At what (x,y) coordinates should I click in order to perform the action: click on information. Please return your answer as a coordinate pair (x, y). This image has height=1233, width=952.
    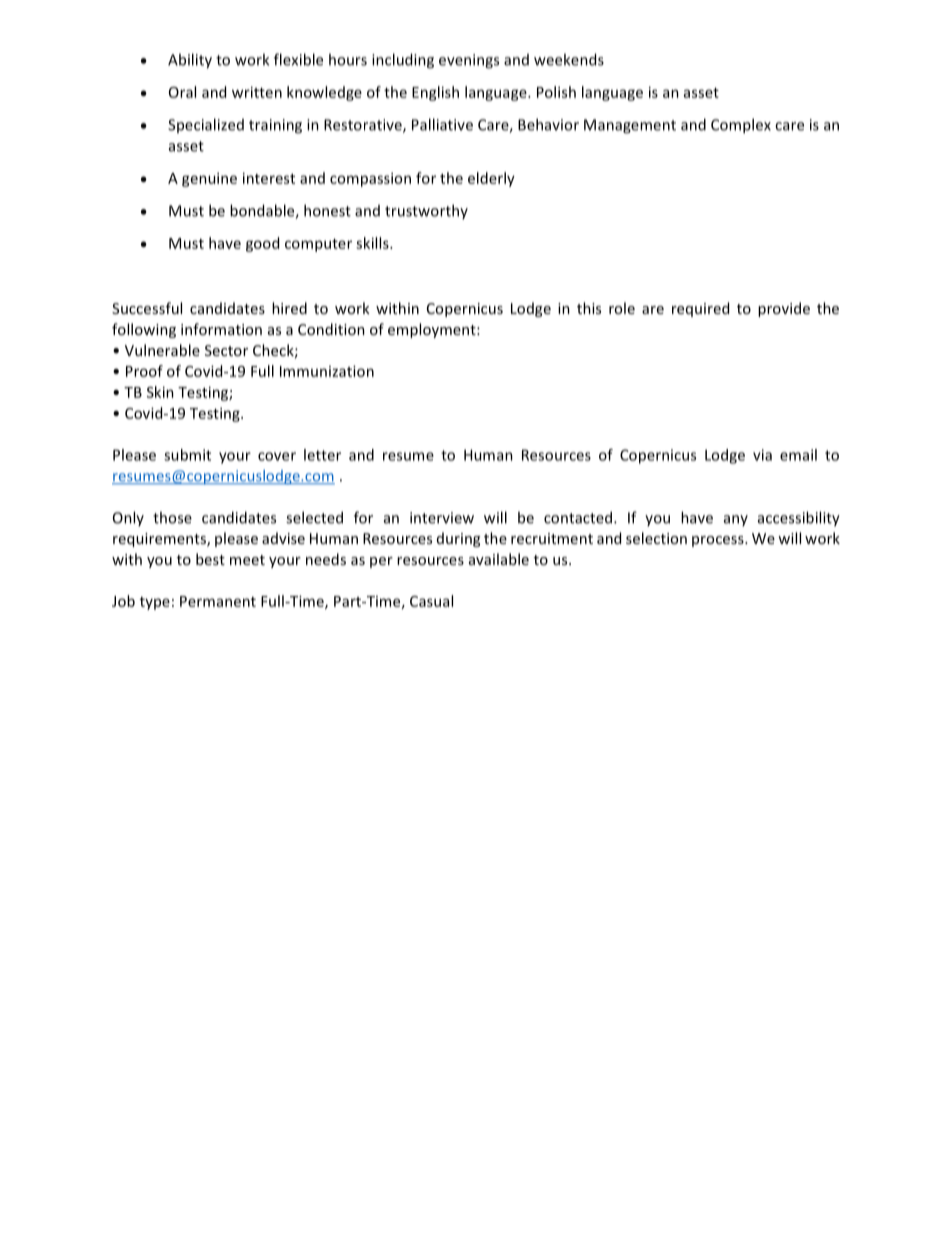
    Looking at the image, I should click on (221, 329).
